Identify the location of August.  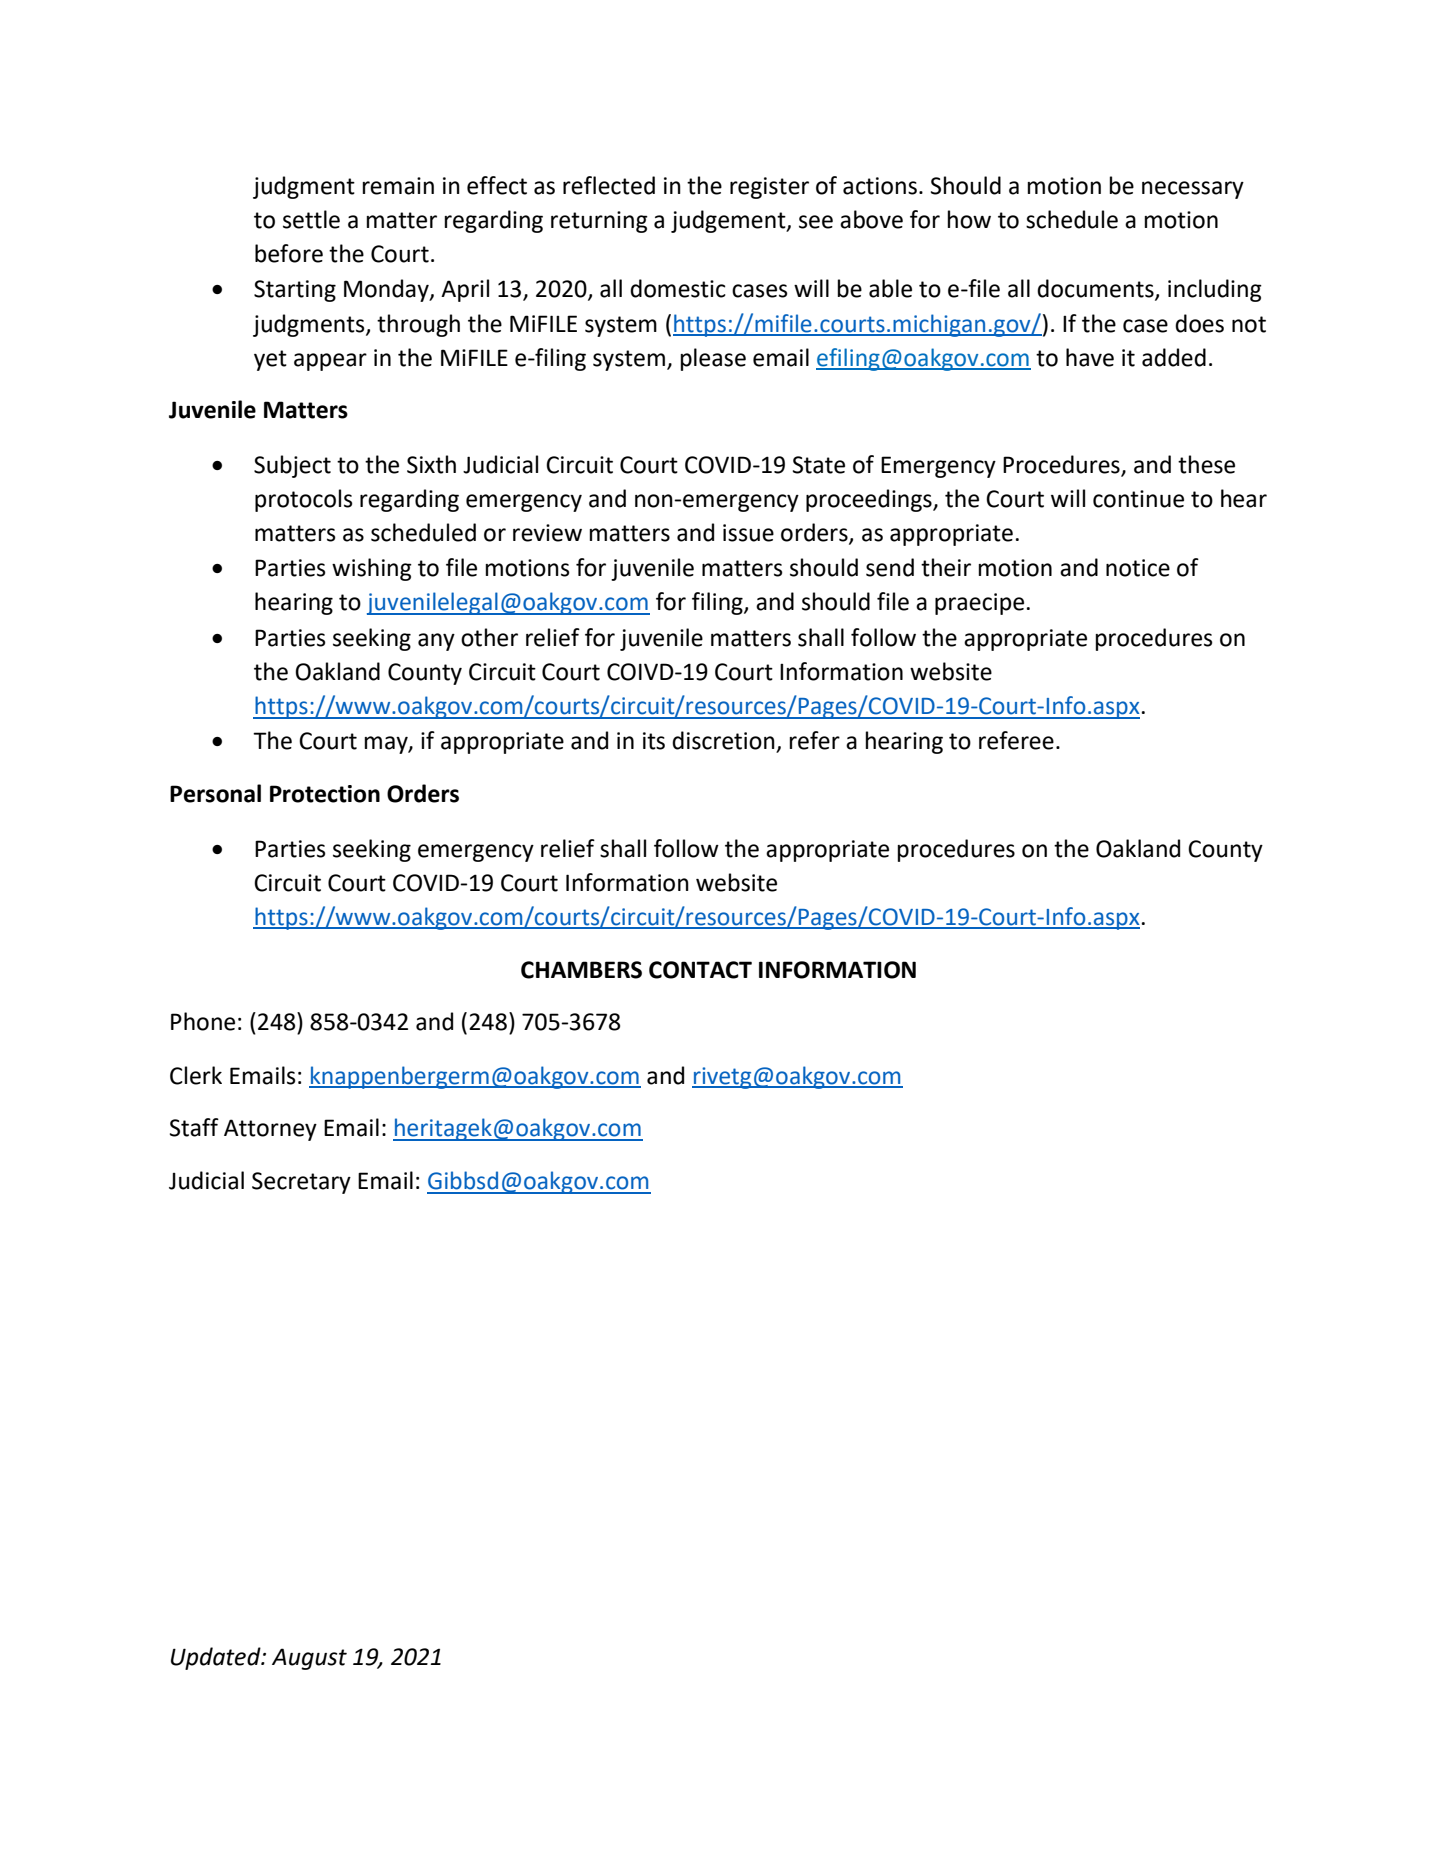
(309, 1659).
